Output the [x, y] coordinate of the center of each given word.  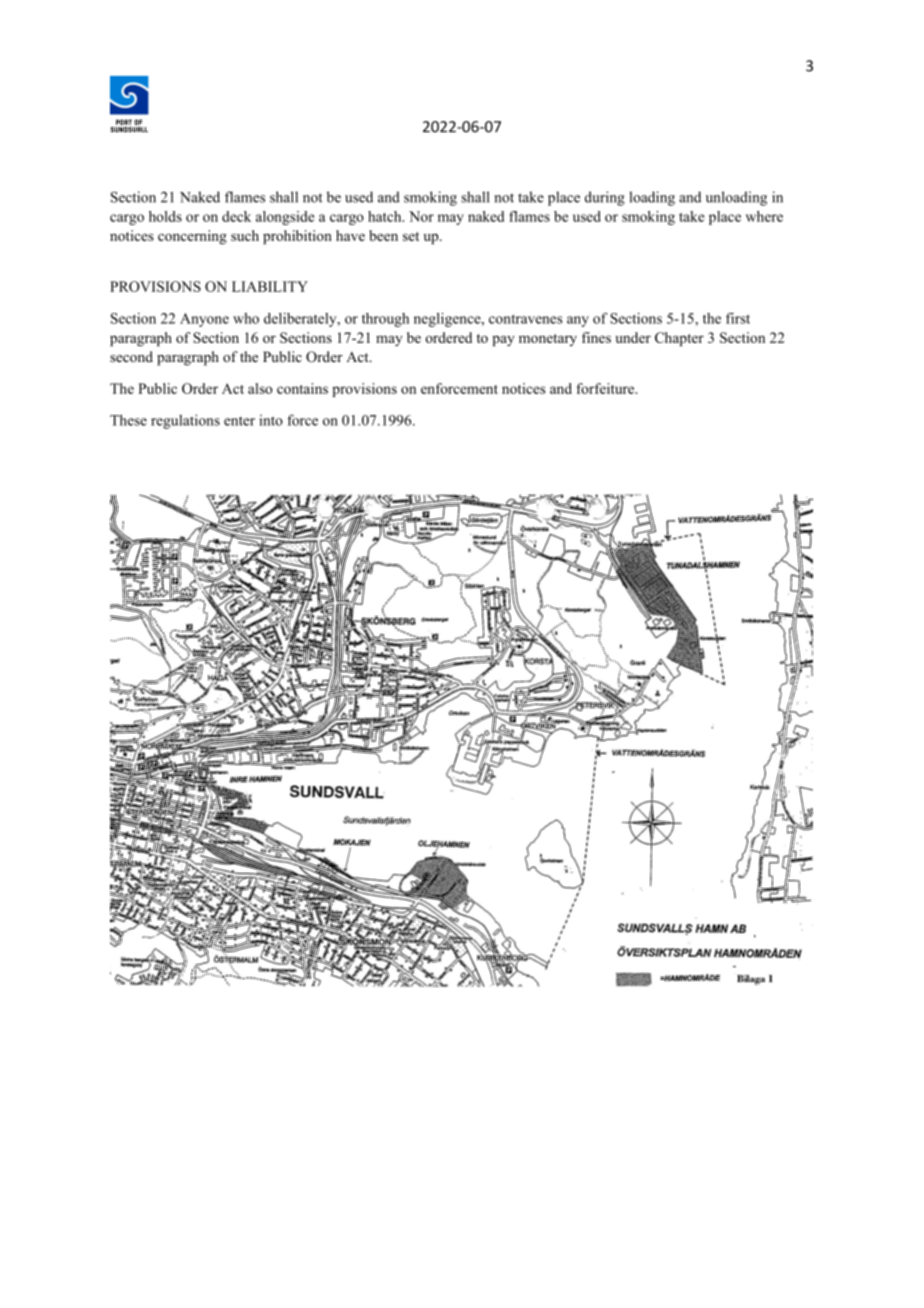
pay [503, 340]
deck [236, 216]
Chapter [679, 339]
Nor [421, 216]
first [738, 318]
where [764, 216]
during [605, 198]
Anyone [204, 320]
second [131, 356]
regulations [185, 421]
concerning [192, 237]
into [271, 420]
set [411, 236]
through [385, 320]
